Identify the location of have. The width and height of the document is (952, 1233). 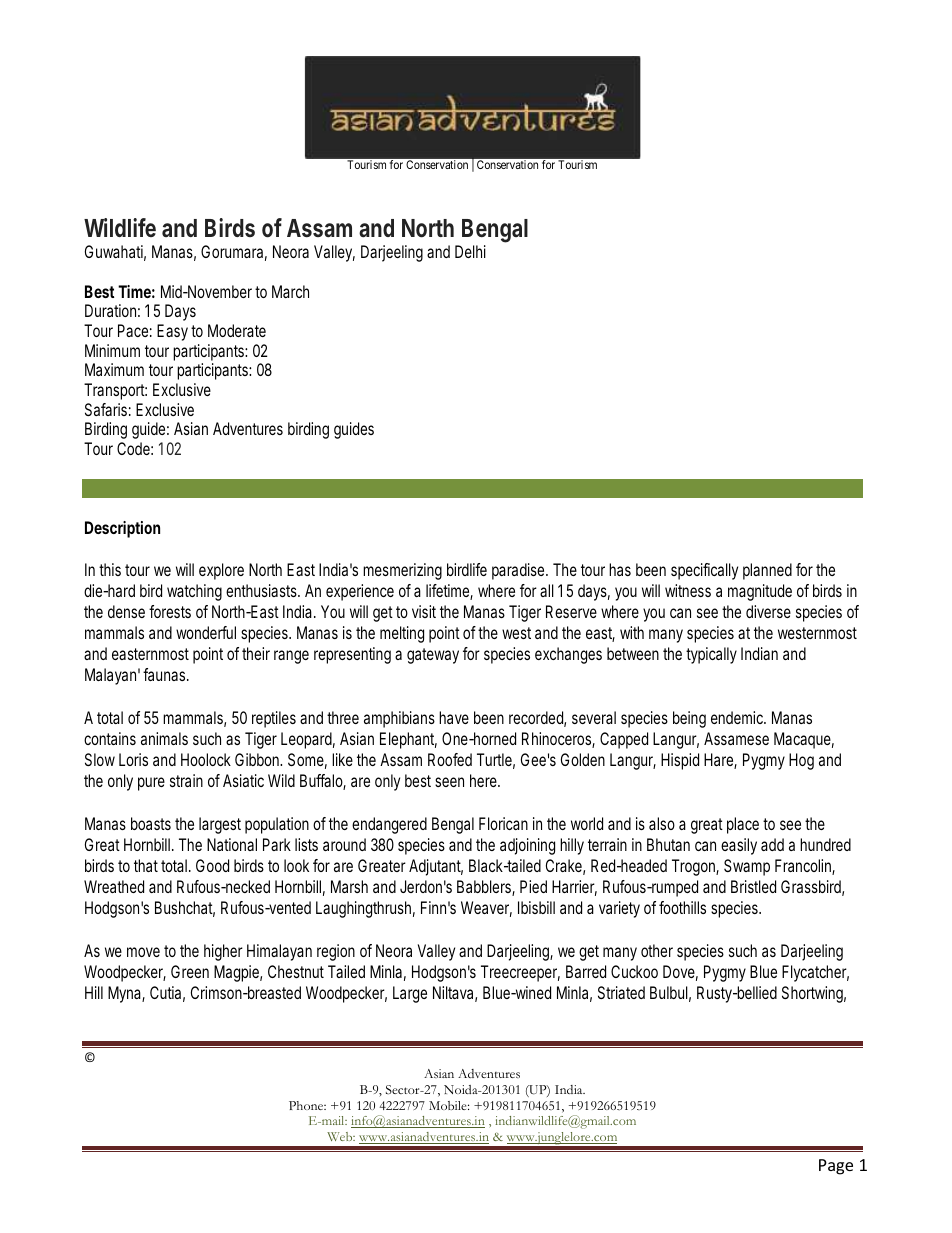
(454, 717).
